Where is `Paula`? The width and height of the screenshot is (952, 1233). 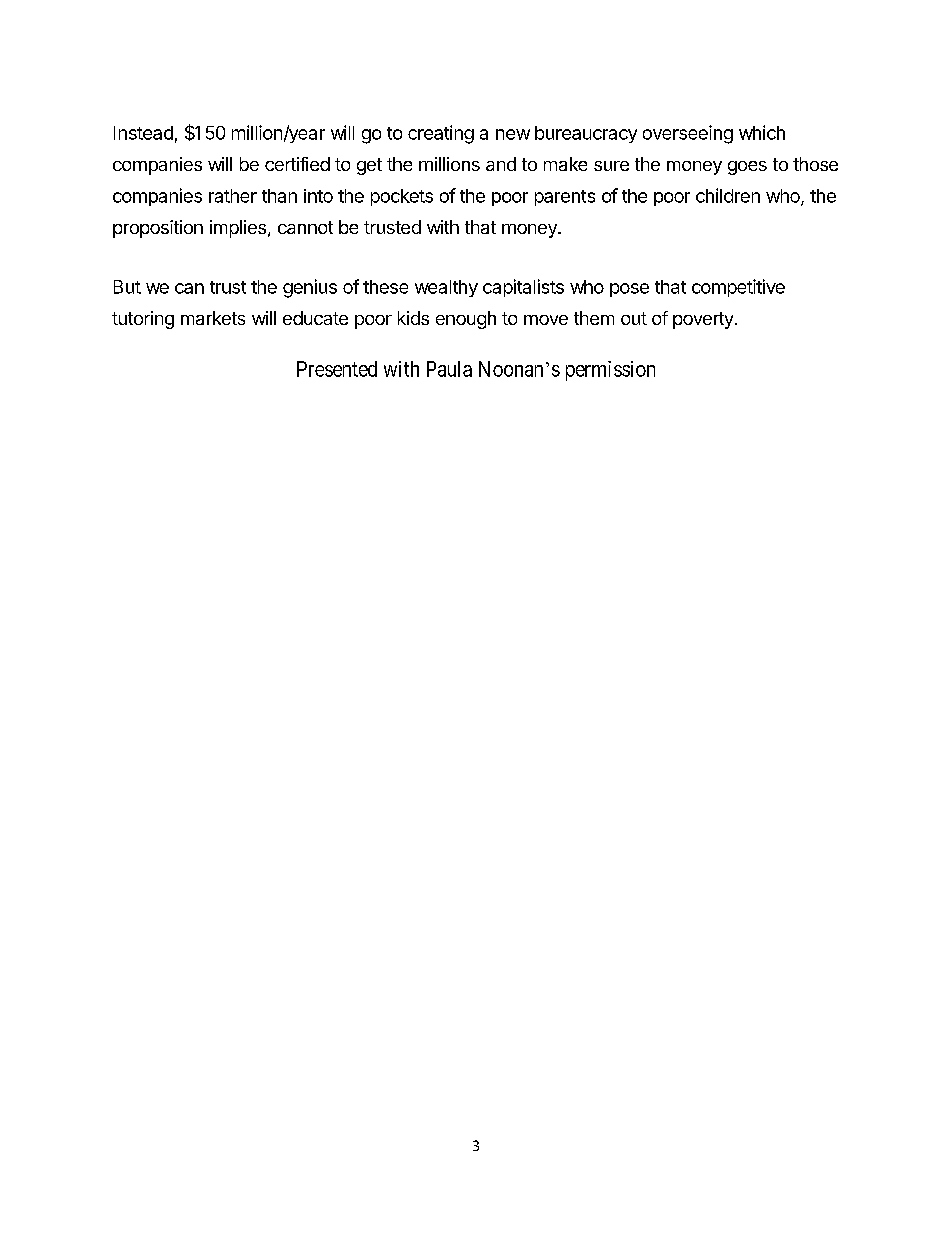 Paula is located at coordinates (449, 369).
